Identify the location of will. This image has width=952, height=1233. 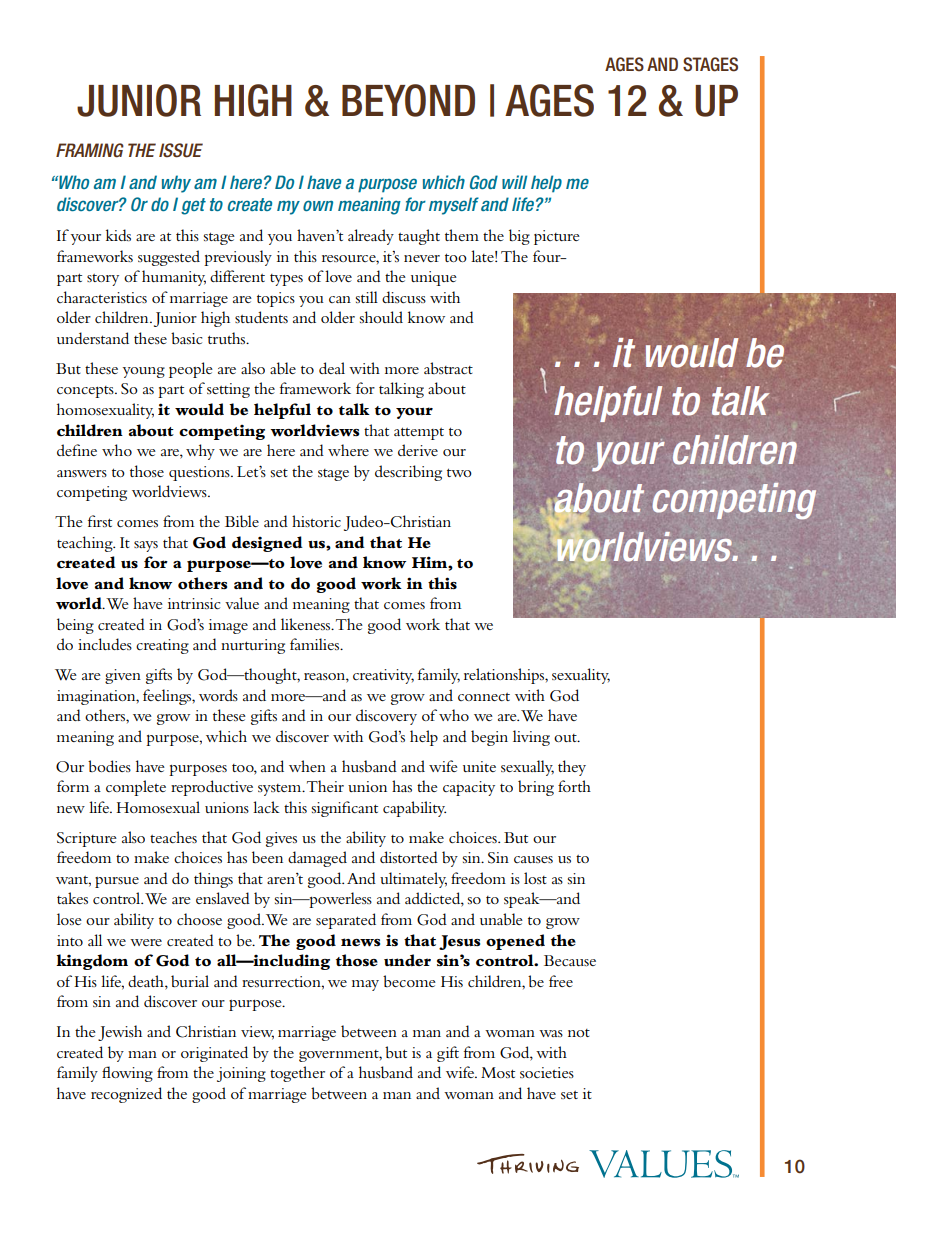
(514, 182).
